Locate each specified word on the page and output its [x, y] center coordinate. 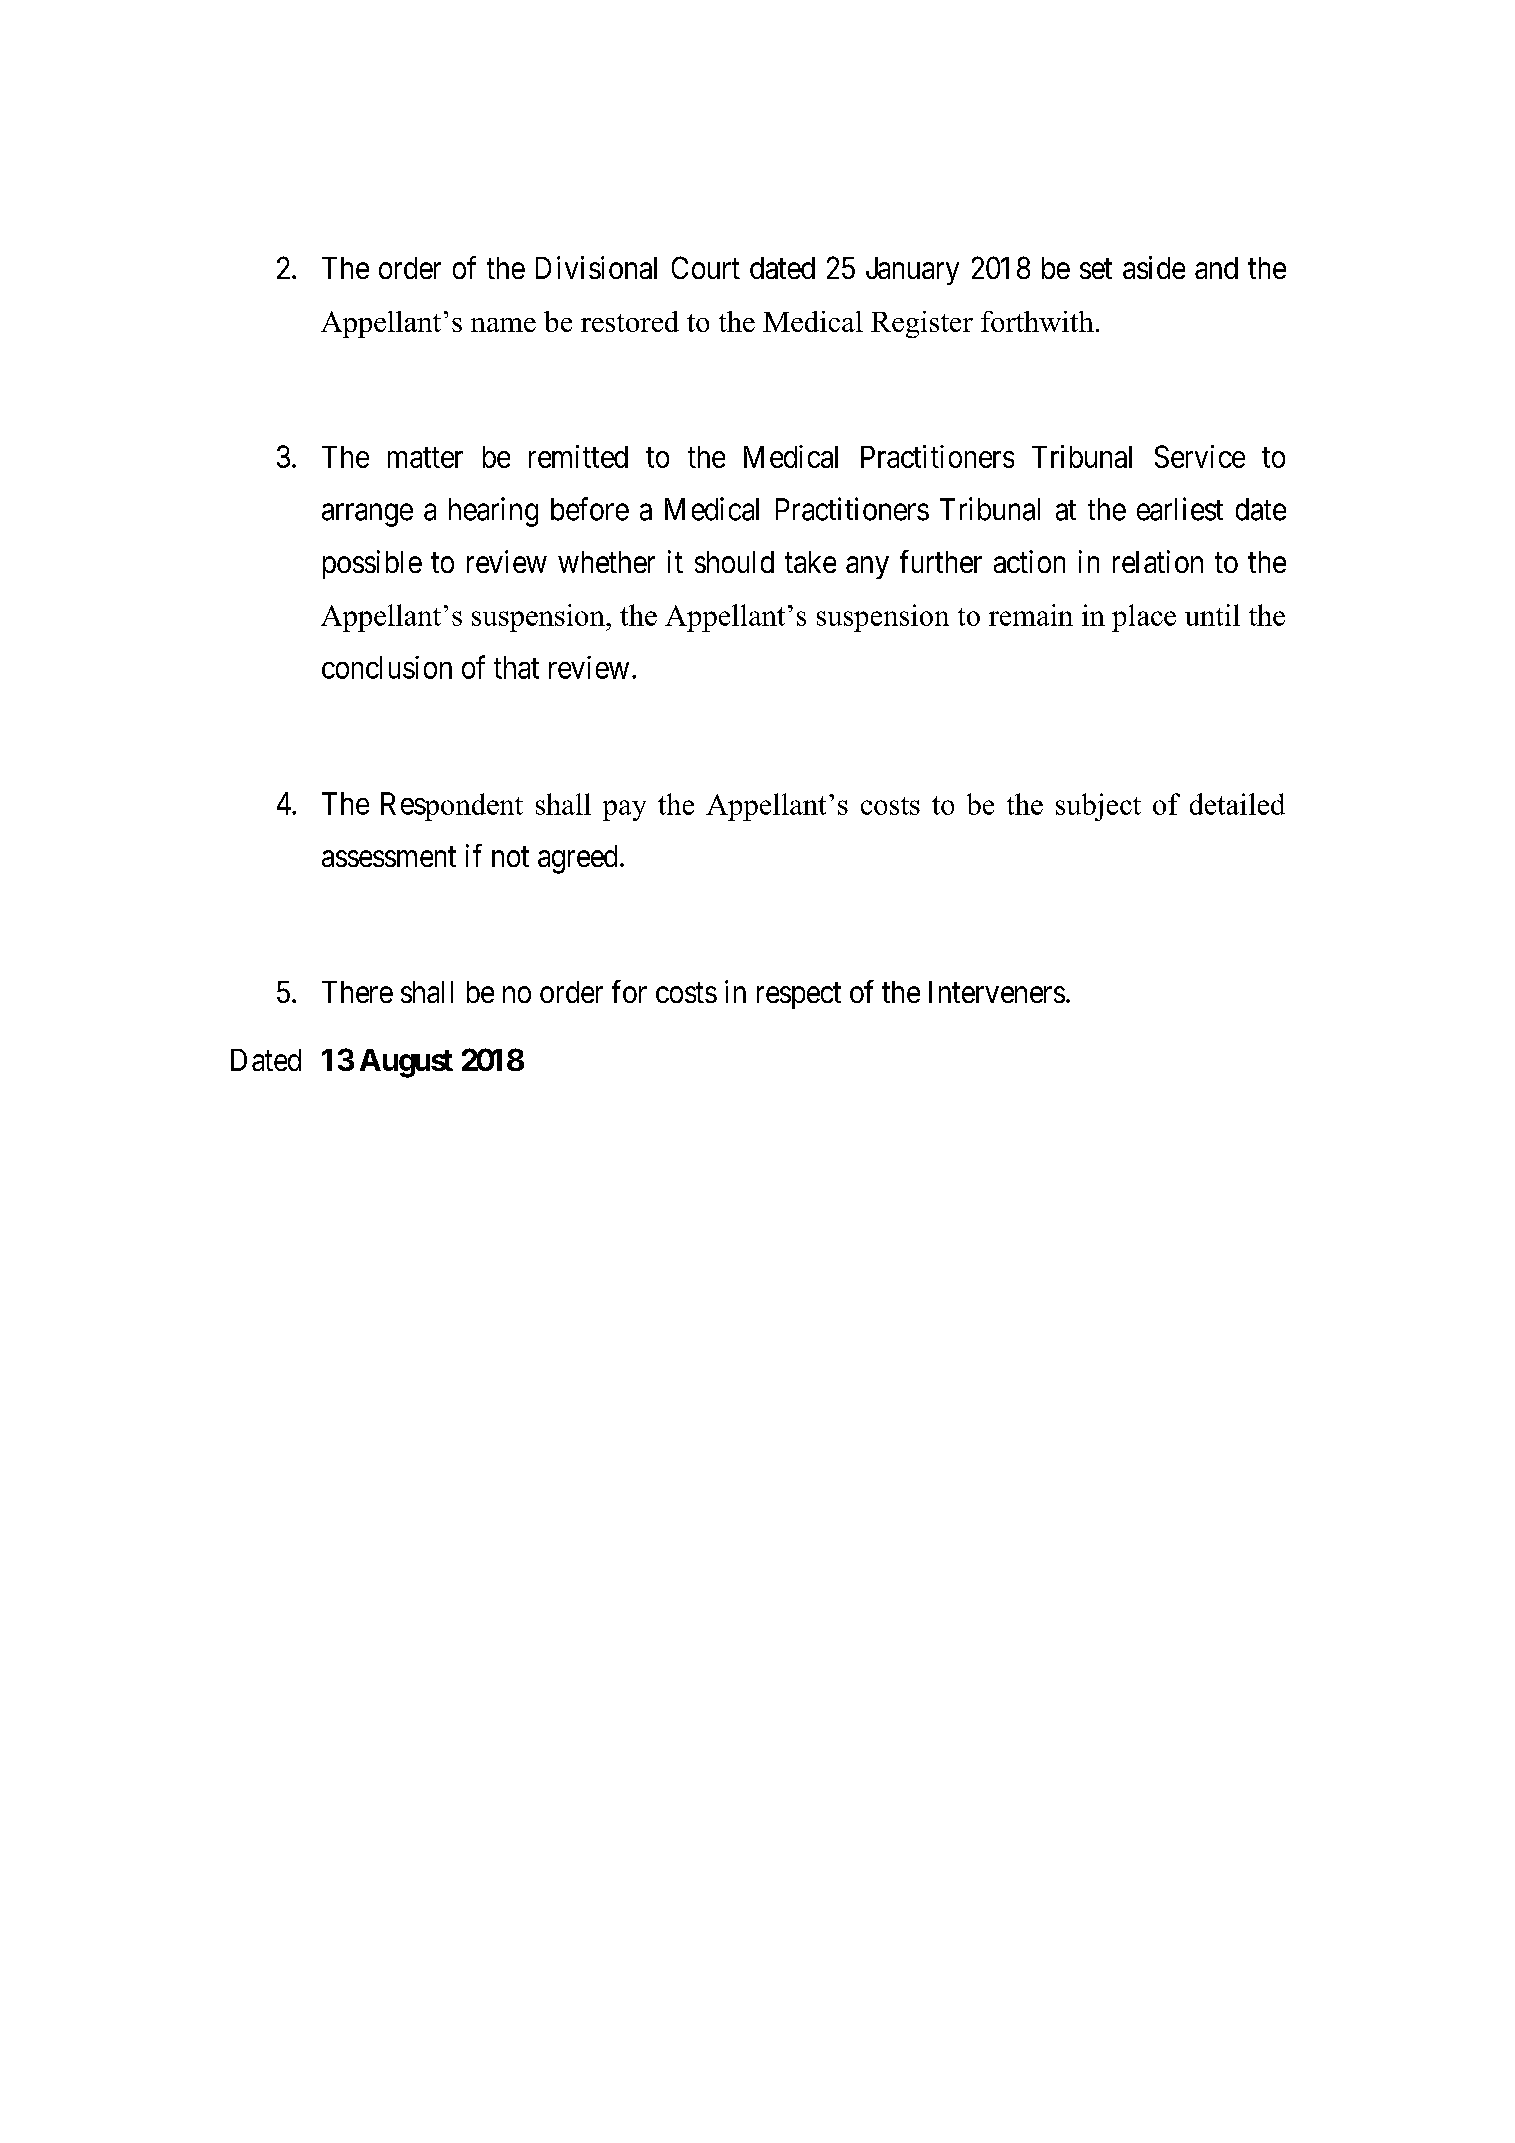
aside [1154, 267]
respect [799, 996]
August [406, 1063]
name [503, 325]
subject [1098, 807]
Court [706, 267]
